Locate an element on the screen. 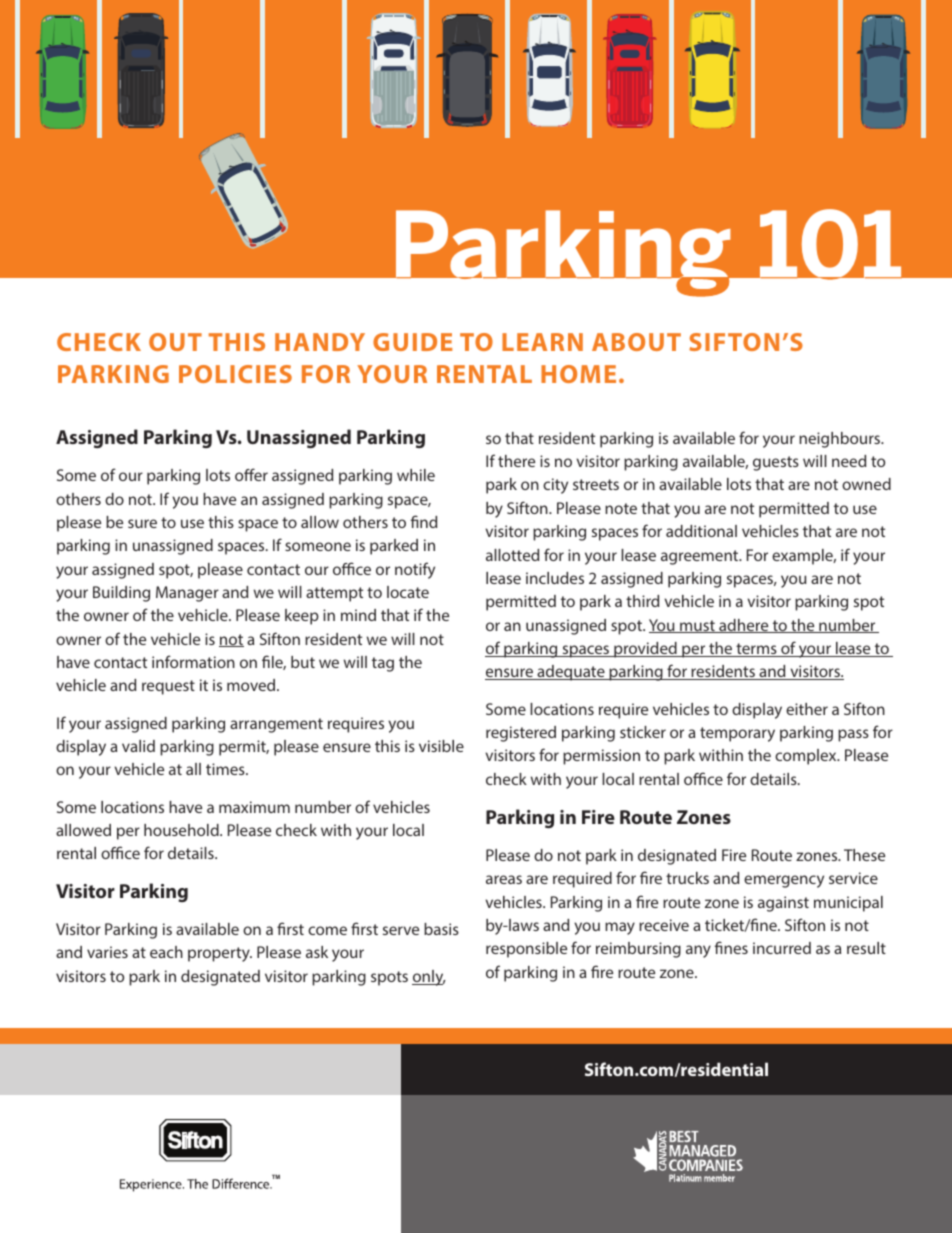 This screenshot has width=952, height=1233. ABOUT is located at coordinates (636, 342).
